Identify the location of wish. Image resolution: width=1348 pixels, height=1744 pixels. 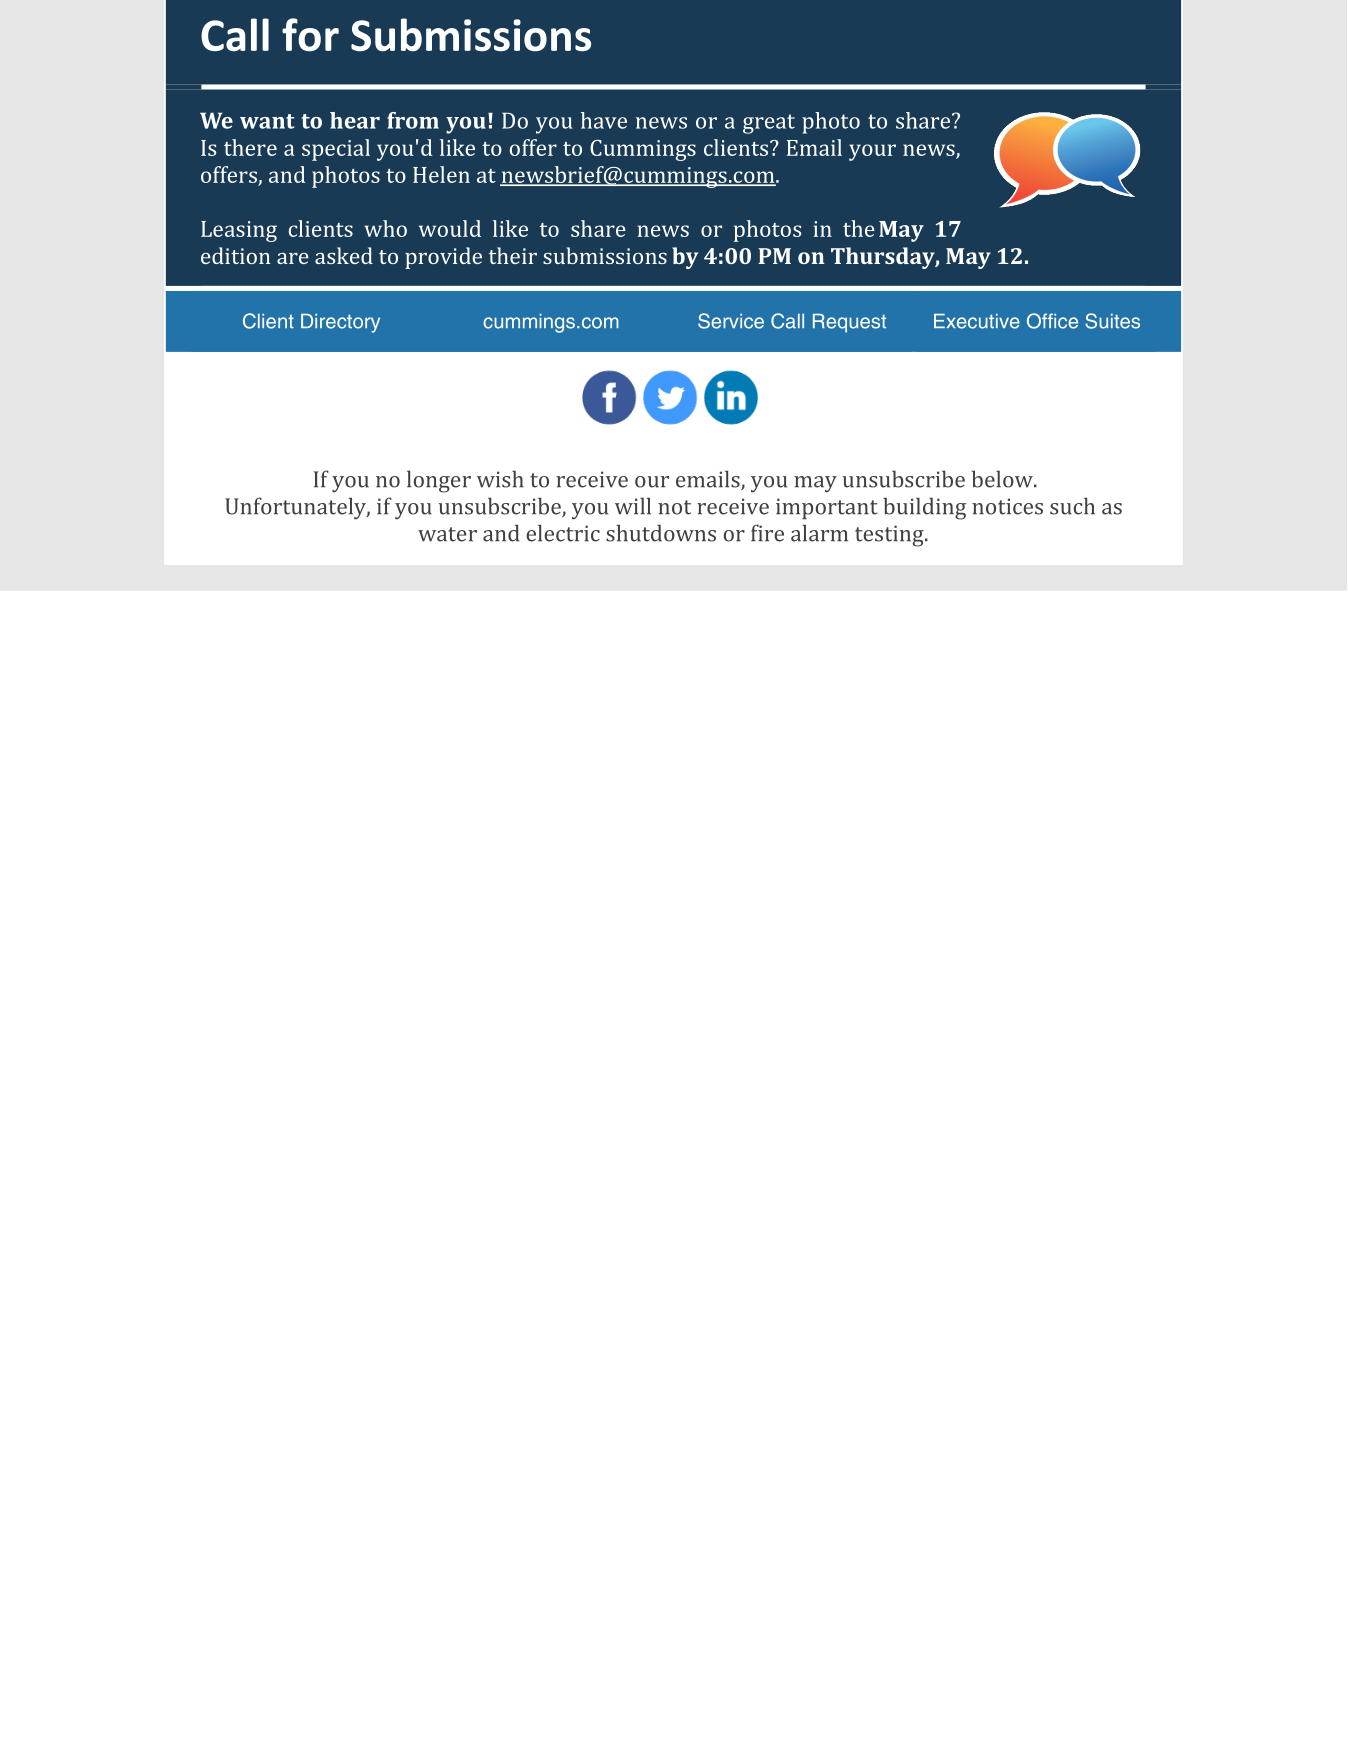
(500, 479).
